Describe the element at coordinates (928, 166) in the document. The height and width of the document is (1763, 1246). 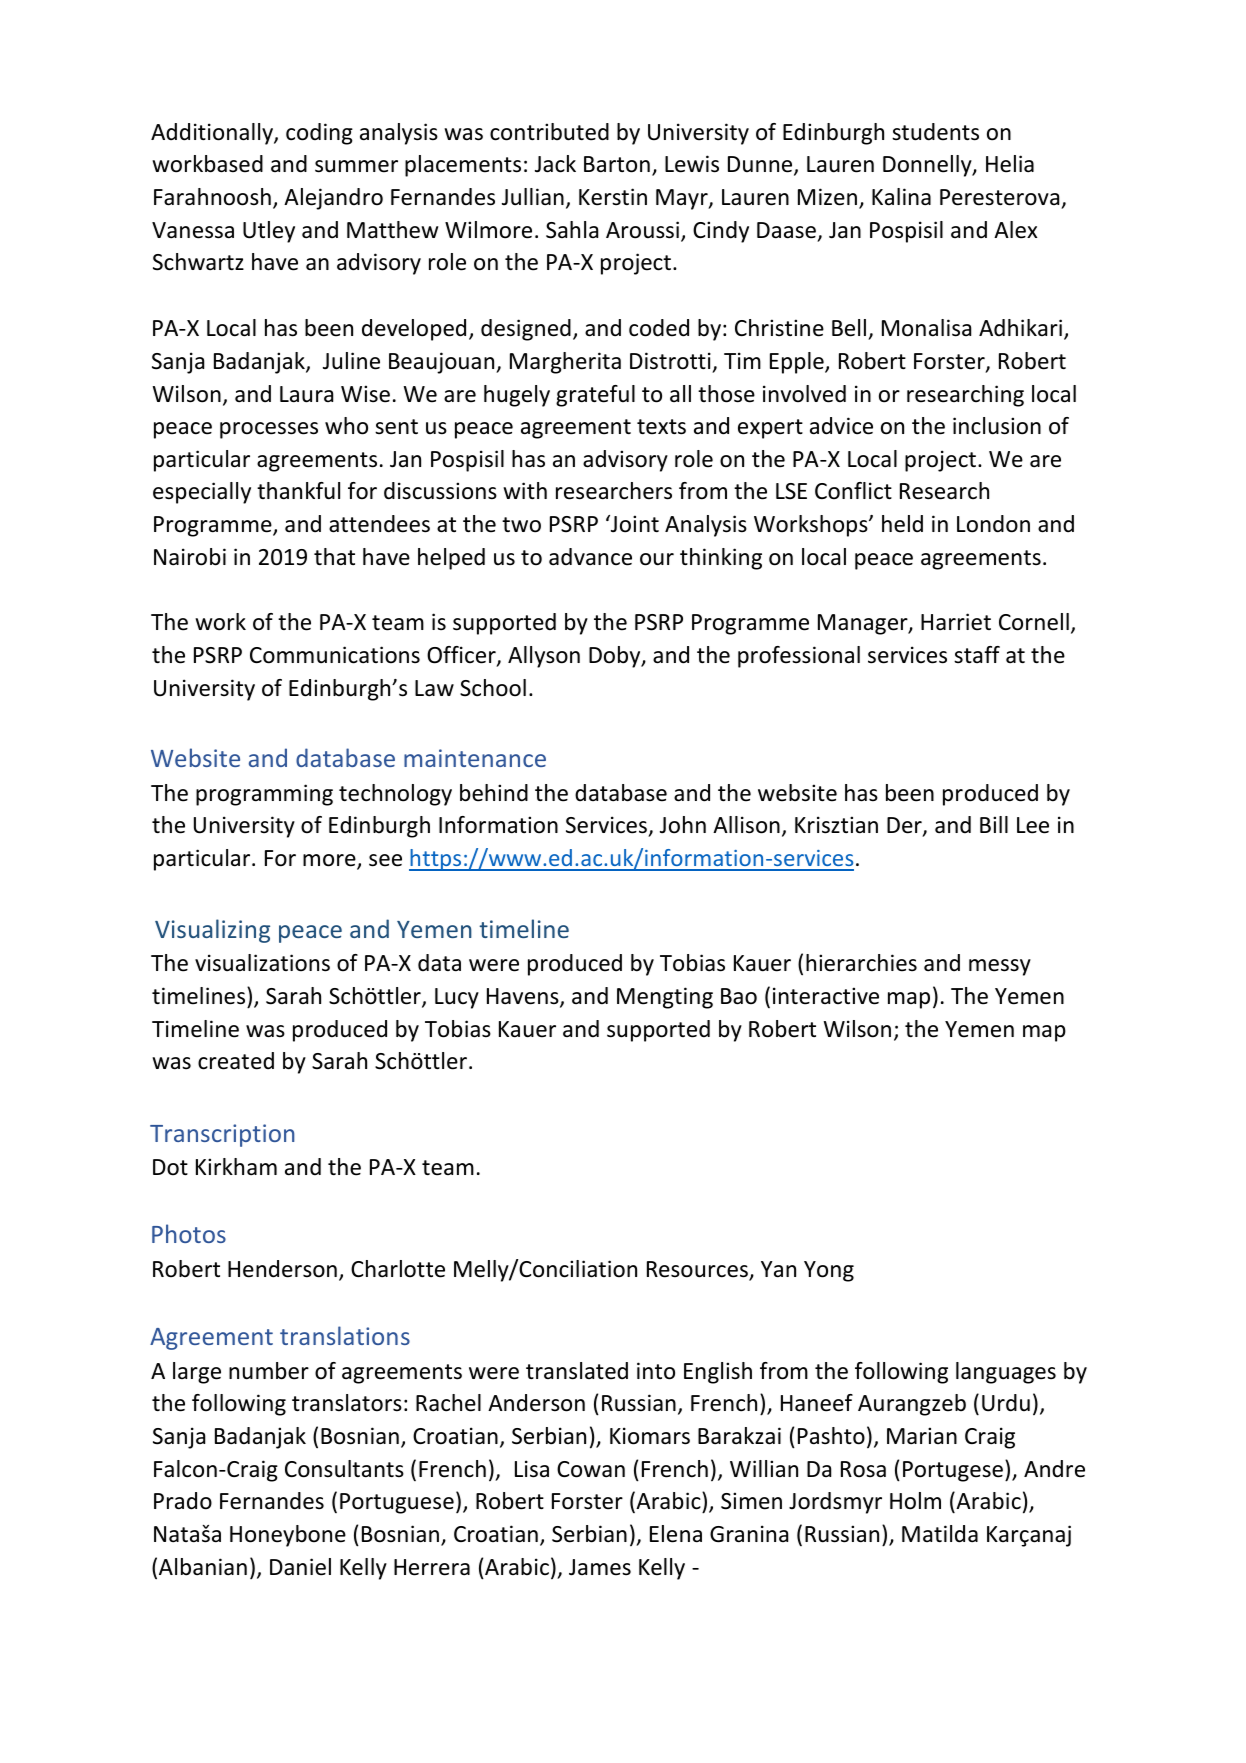
I see `Donnelly` at that location.
